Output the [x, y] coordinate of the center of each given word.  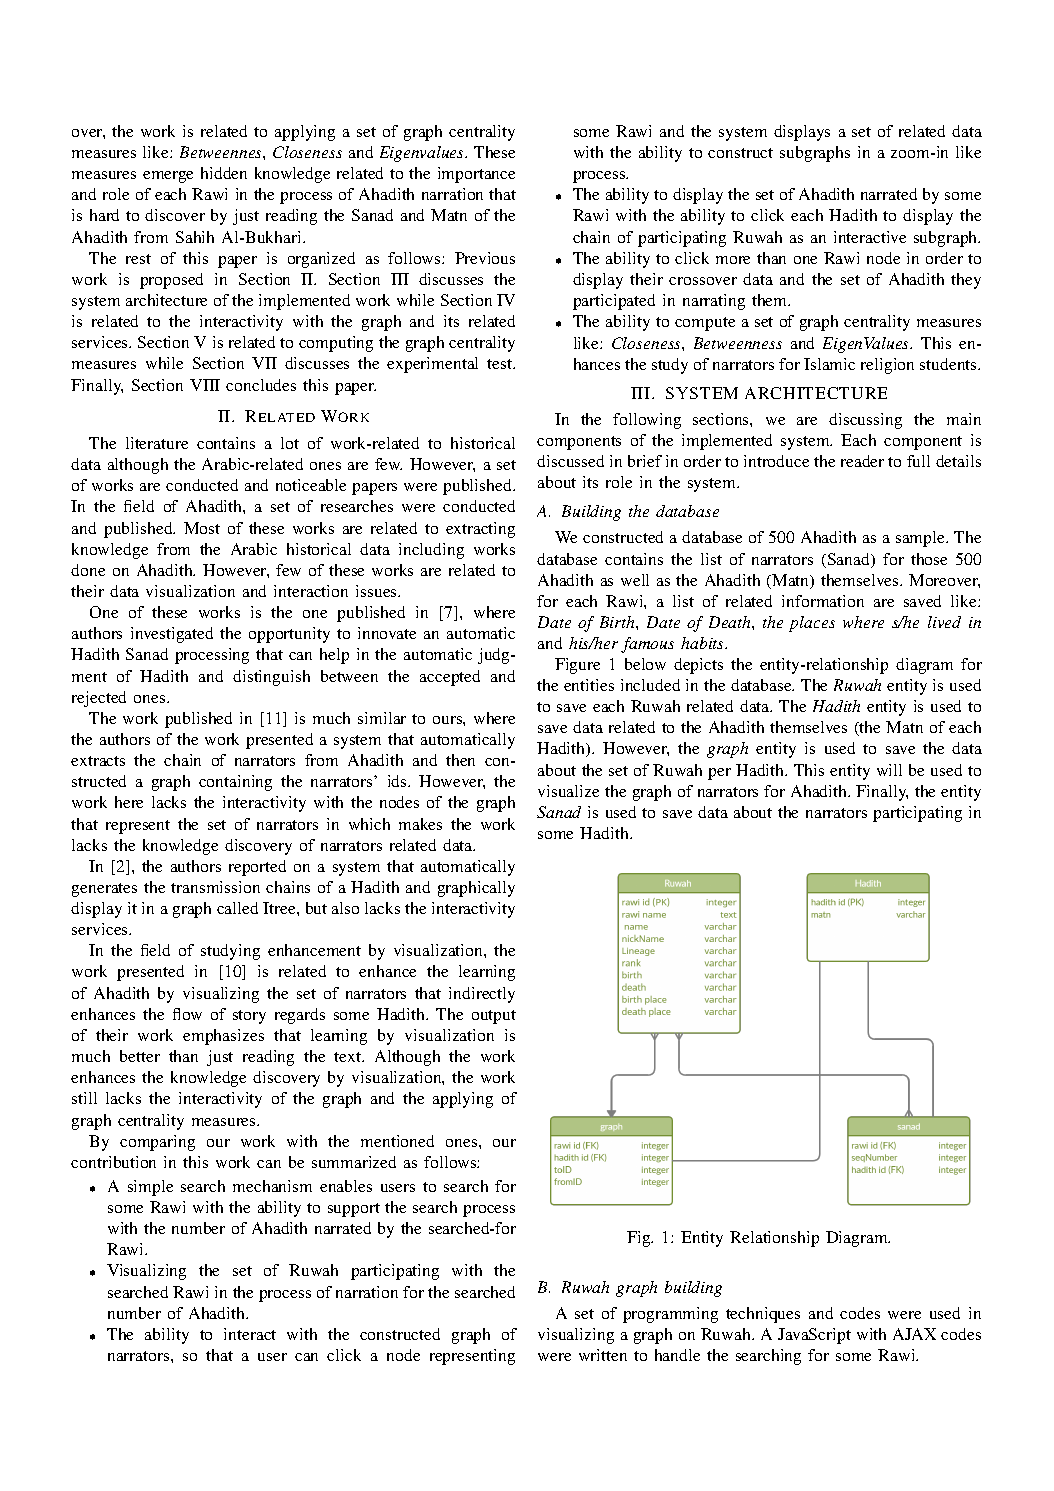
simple [150, 1188]
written [603, 1355]
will [889, 770]
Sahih [195, 237]
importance [476, 175]
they [966, 281]
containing [235, 783]
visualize [568, 791]
